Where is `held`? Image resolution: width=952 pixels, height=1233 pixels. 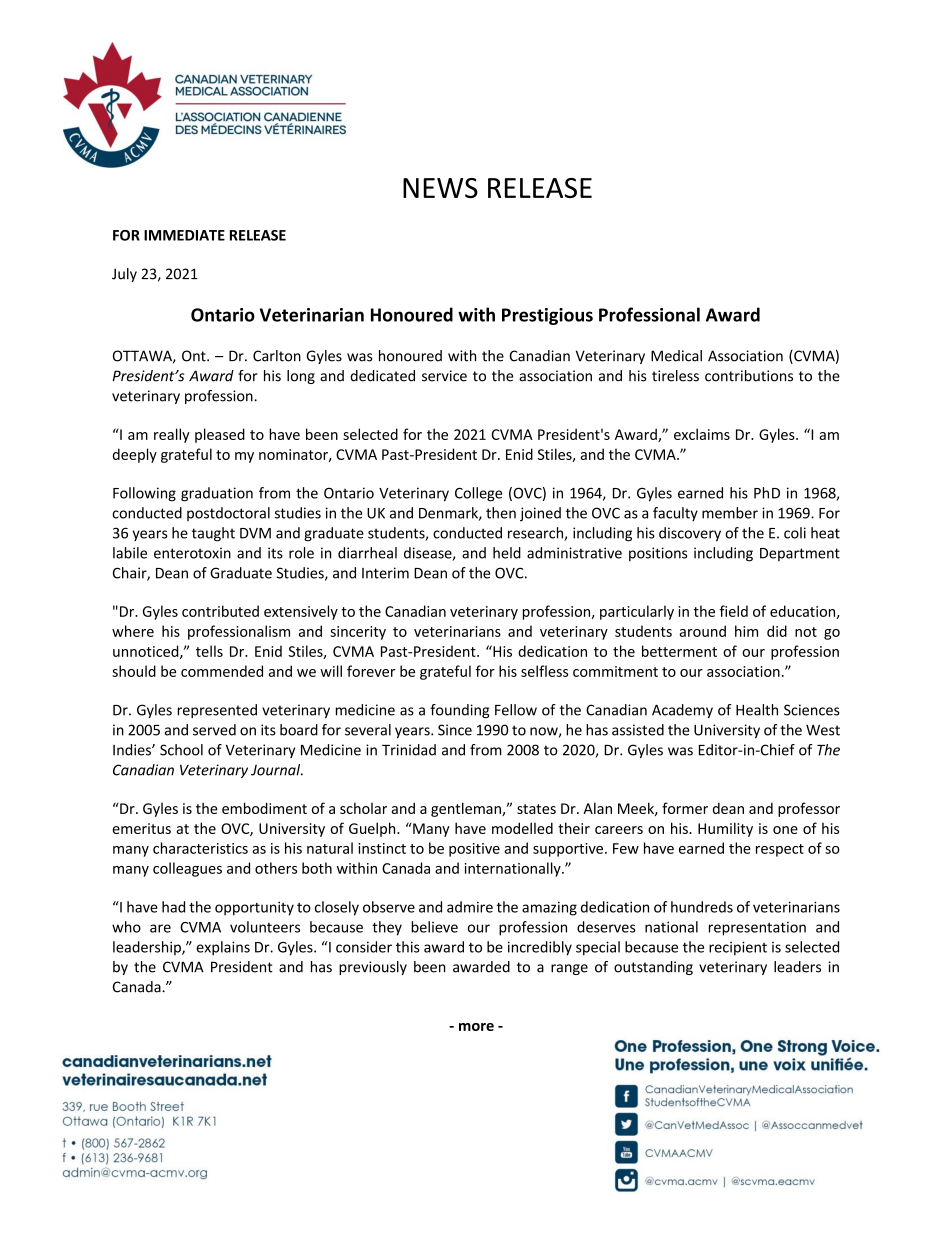 held is located at coordinates (507, 553).
